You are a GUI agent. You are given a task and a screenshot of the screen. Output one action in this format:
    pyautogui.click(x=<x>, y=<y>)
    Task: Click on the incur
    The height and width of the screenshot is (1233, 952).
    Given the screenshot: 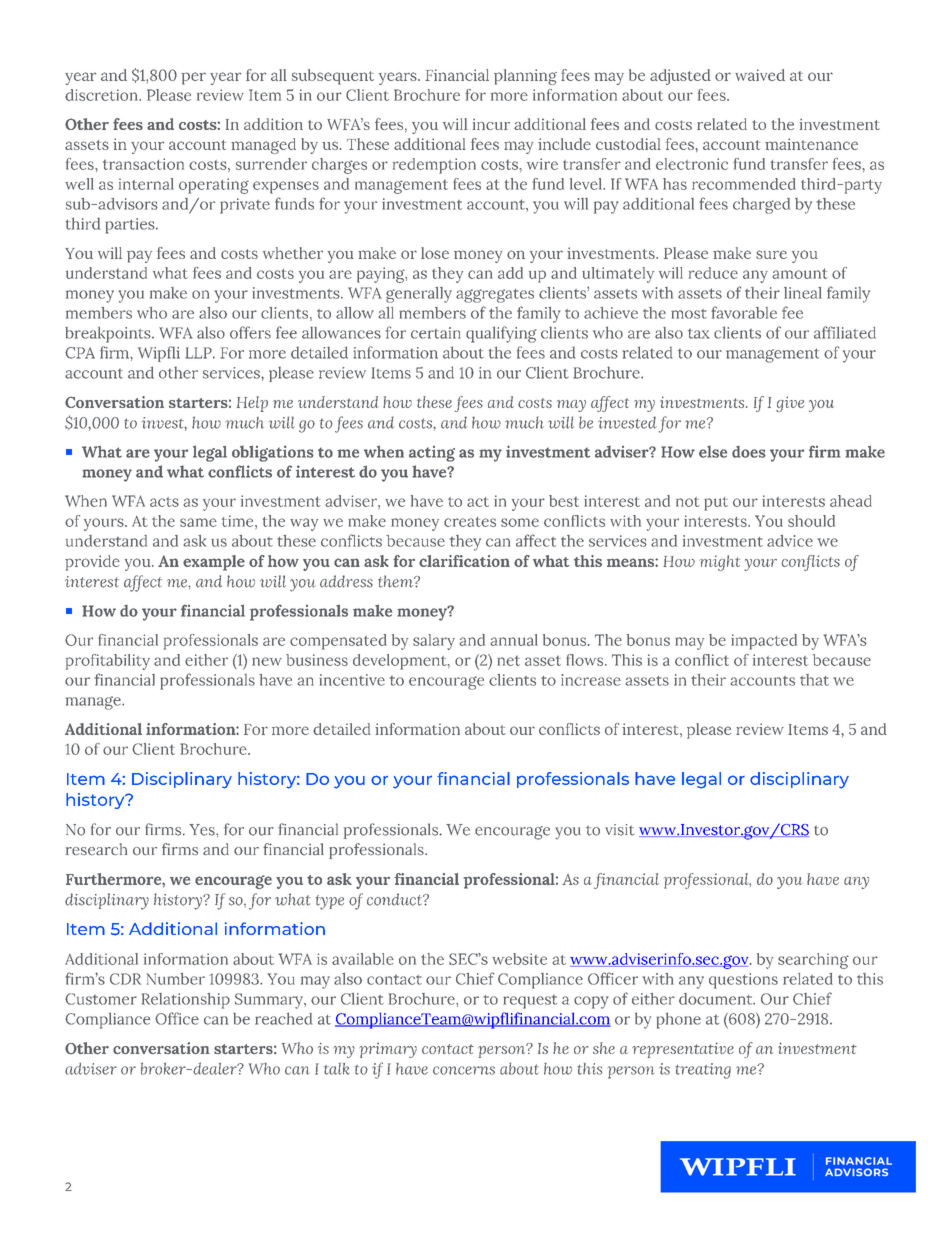 What is the action you would take?
    pyautogui.click(x=491, y=124)
